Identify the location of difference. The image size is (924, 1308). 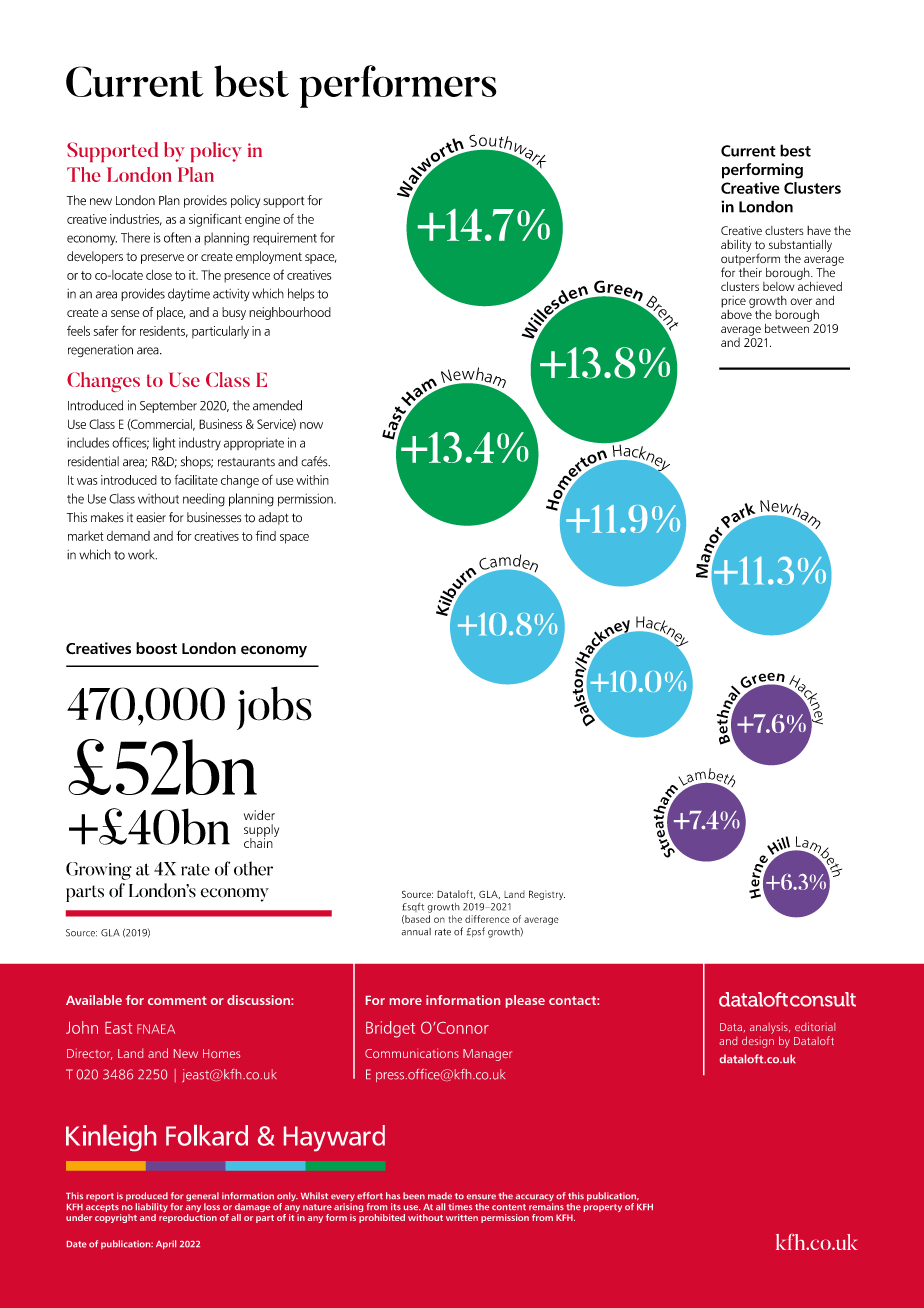
(487, 919).
